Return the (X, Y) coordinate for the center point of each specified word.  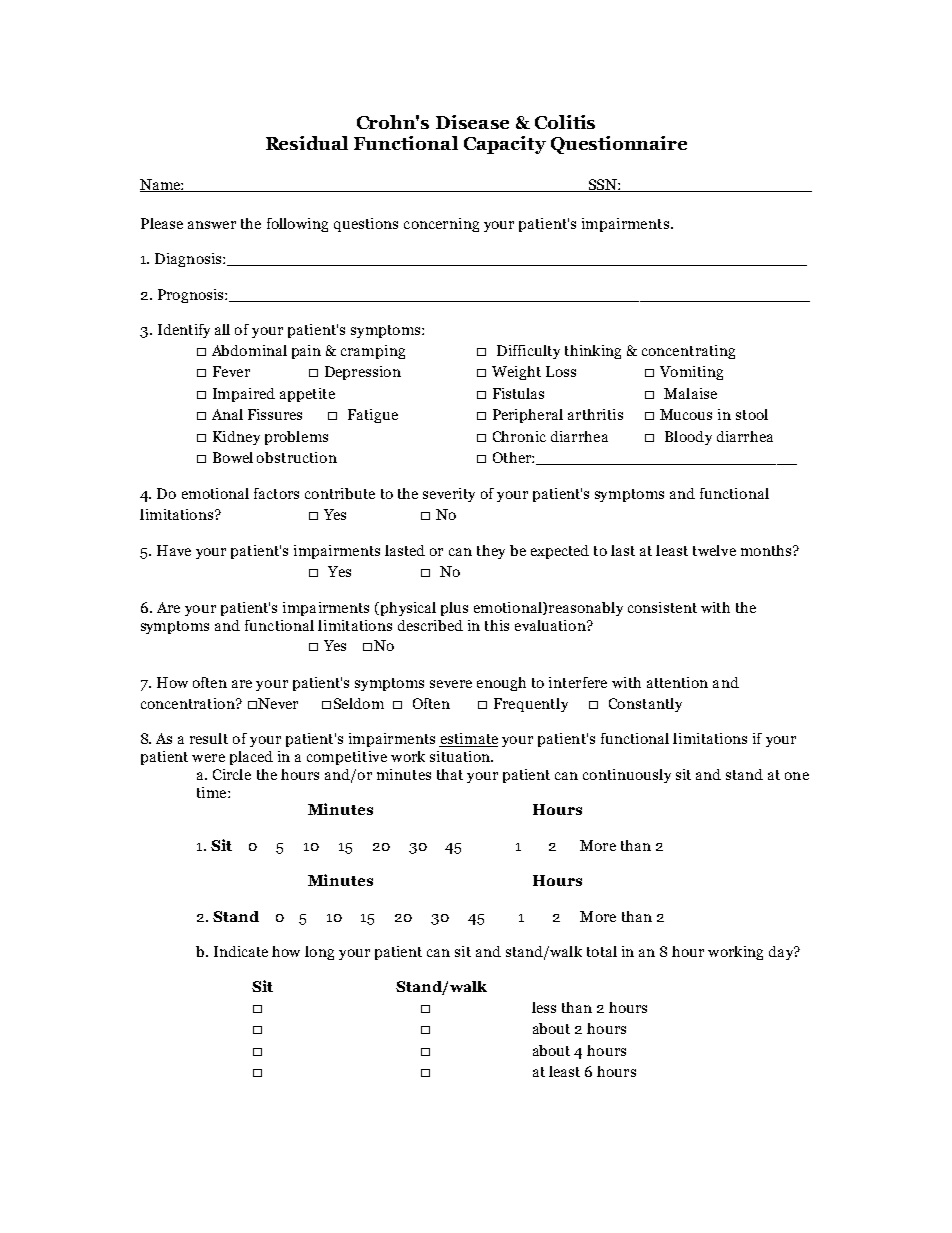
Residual (307, 143)
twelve (714, 550)
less (544, 1007)
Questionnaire (619, 145)
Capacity (505, 145)
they (491, 552)
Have (174, 550)
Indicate (241, 951)
